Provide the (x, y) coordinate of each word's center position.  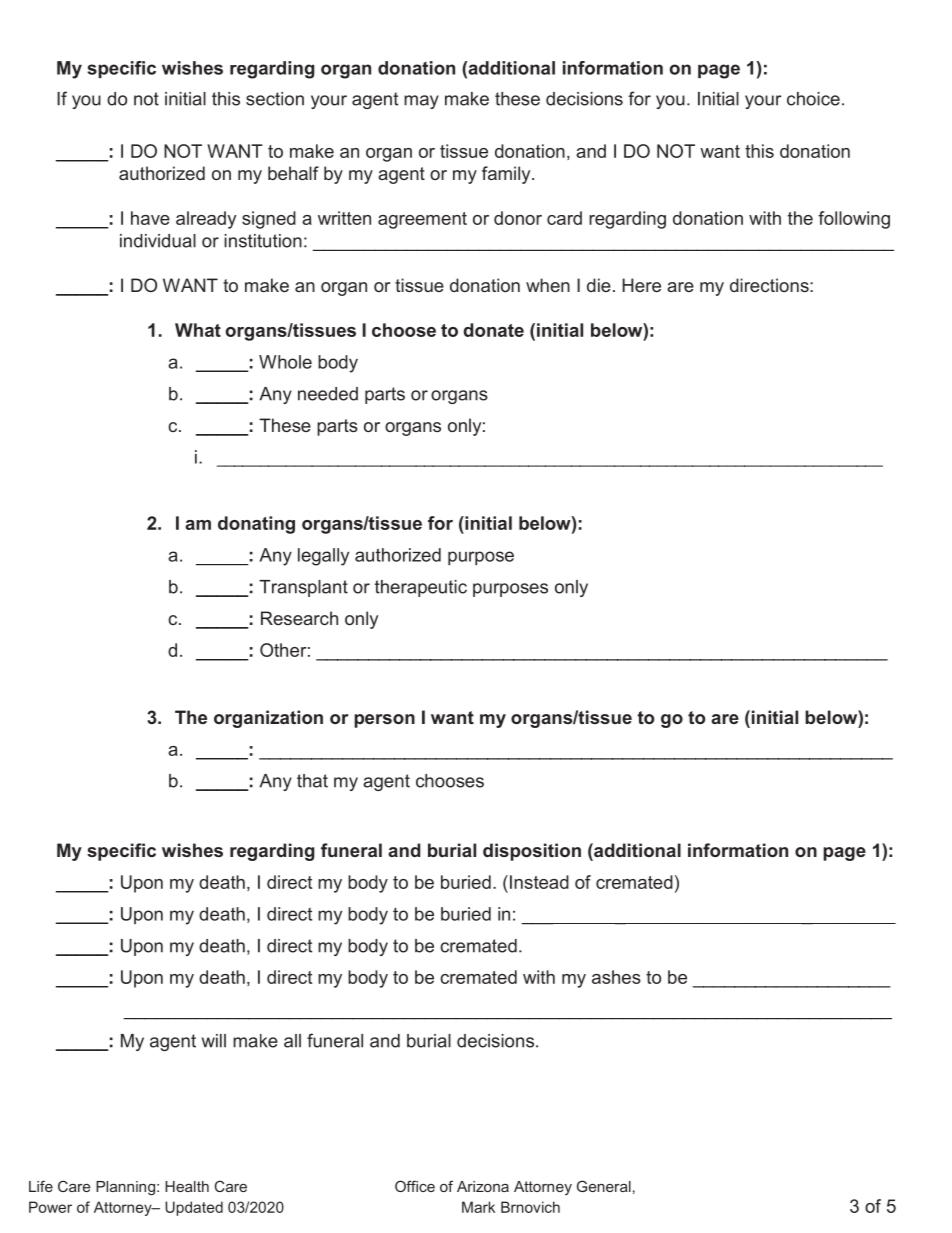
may (421, 102)
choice (813, 99)
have (150, 218)
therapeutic (421, 588)
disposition (532, 852)
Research (299, 618)
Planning (125, 1188)
